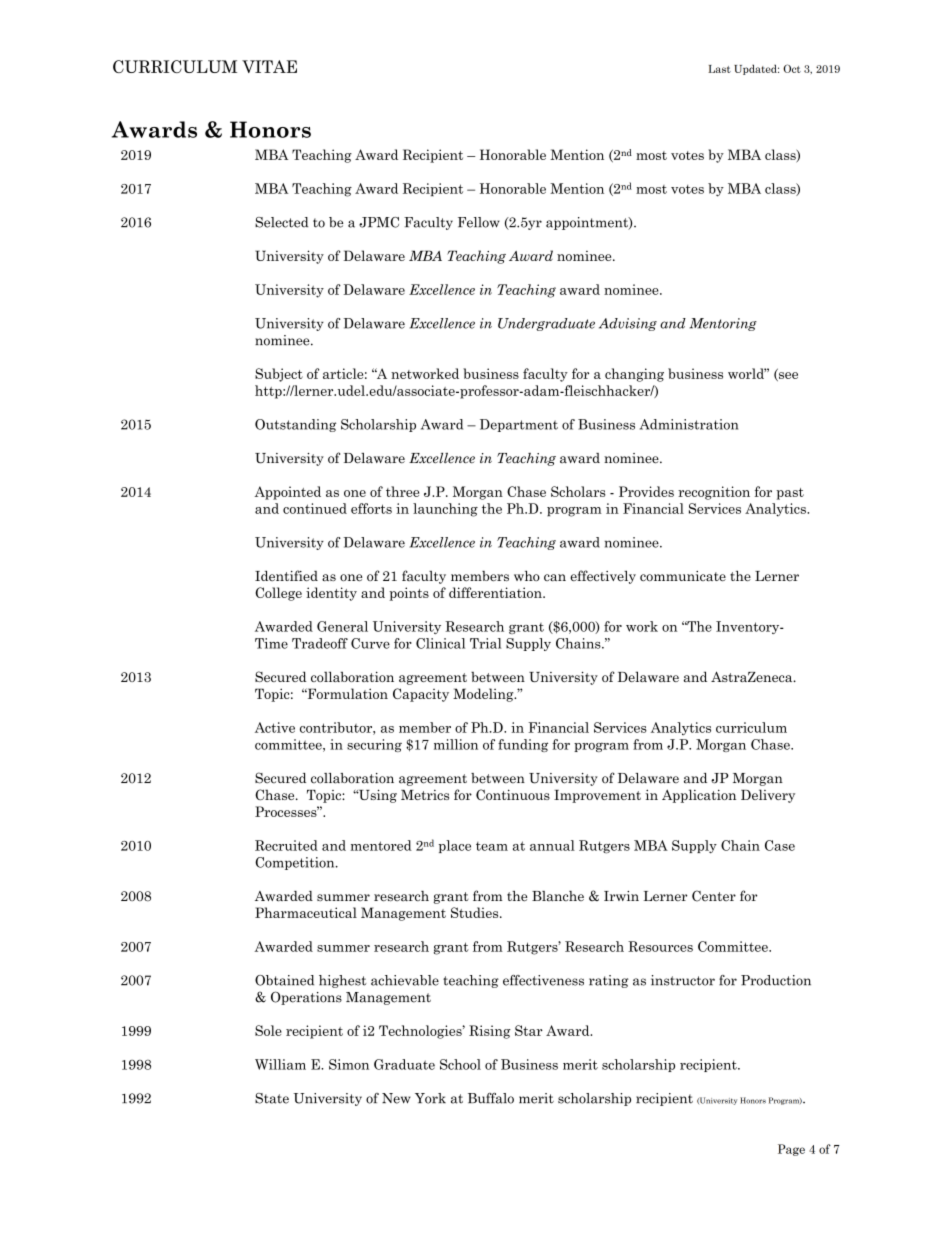  Describe the element at coordinates (479, 222) in the screenshot. I see `Fellow` at that location.
